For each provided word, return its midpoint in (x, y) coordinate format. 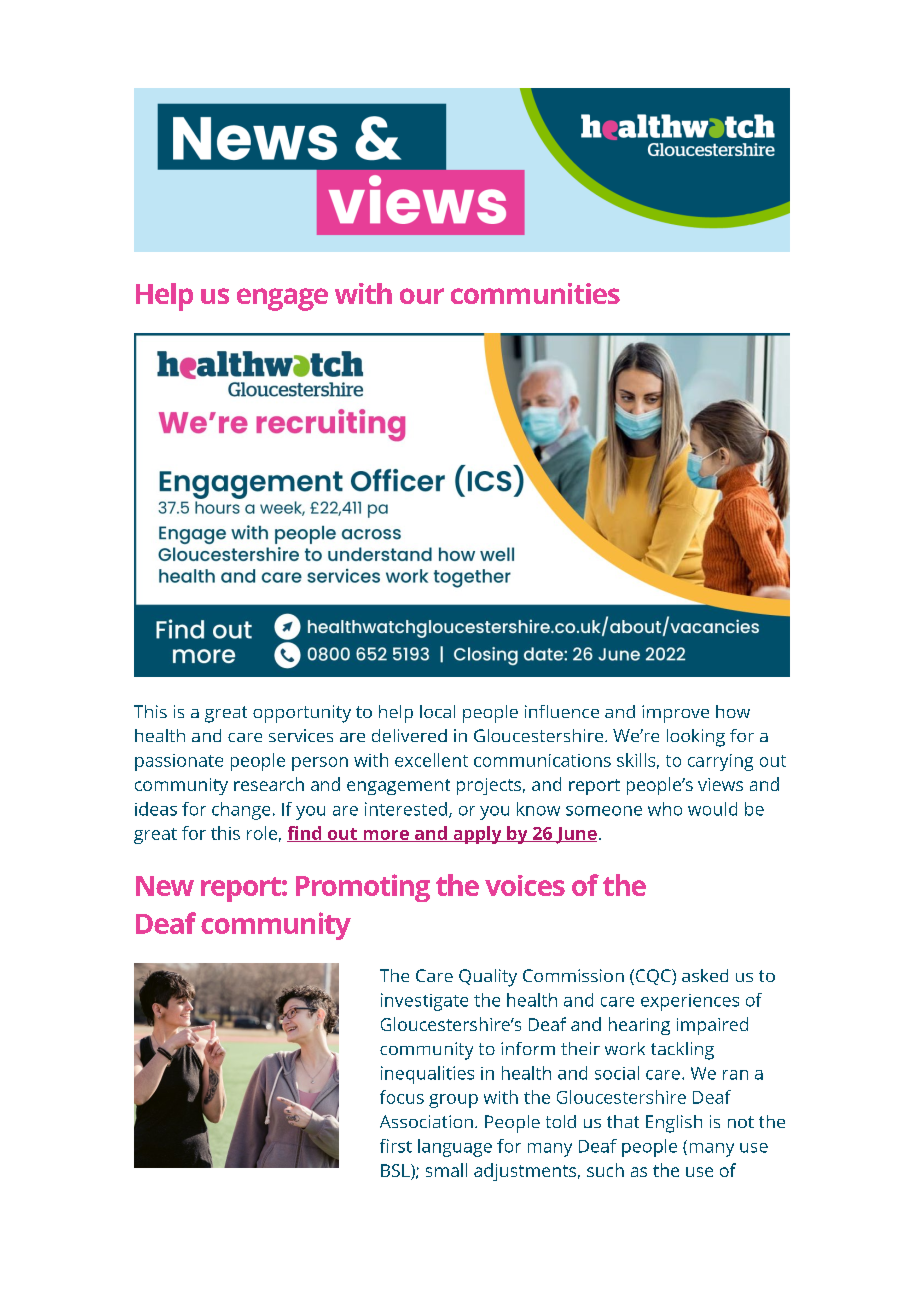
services (301, 735)
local (437, 711)
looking (696, 738)
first (396, 1146)
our (422, 296)
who (665, 809)
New (165, 886)
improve (675, 714)
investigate (424, 1002)
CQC (653, 977)
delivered (409, 735)
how (733, 711)
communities (535, 293)
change (241, 811)
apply (477, 835)
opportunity (302, 714)
